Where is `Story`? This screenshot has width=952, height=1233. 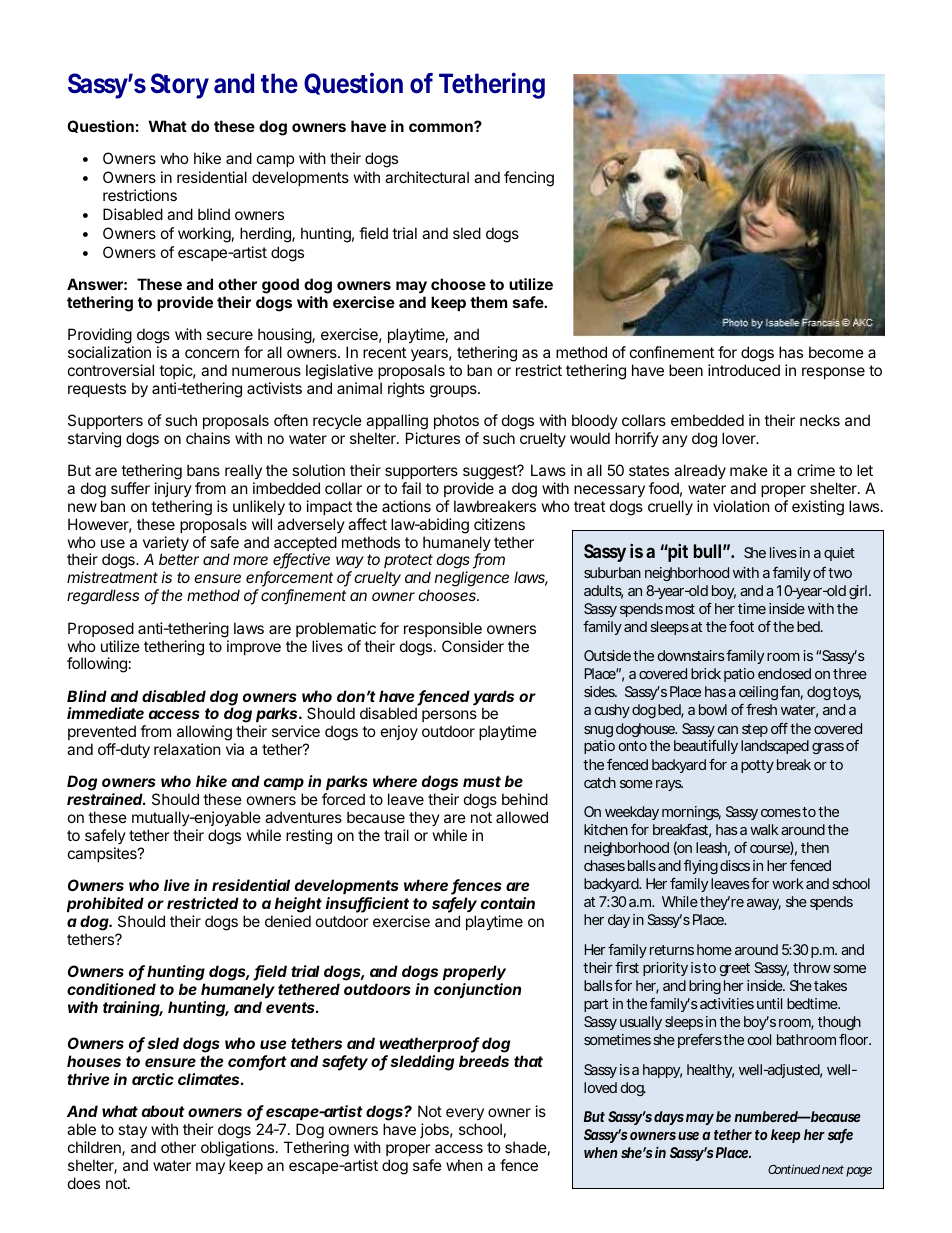 Story is located at coordinates (180, 86).
